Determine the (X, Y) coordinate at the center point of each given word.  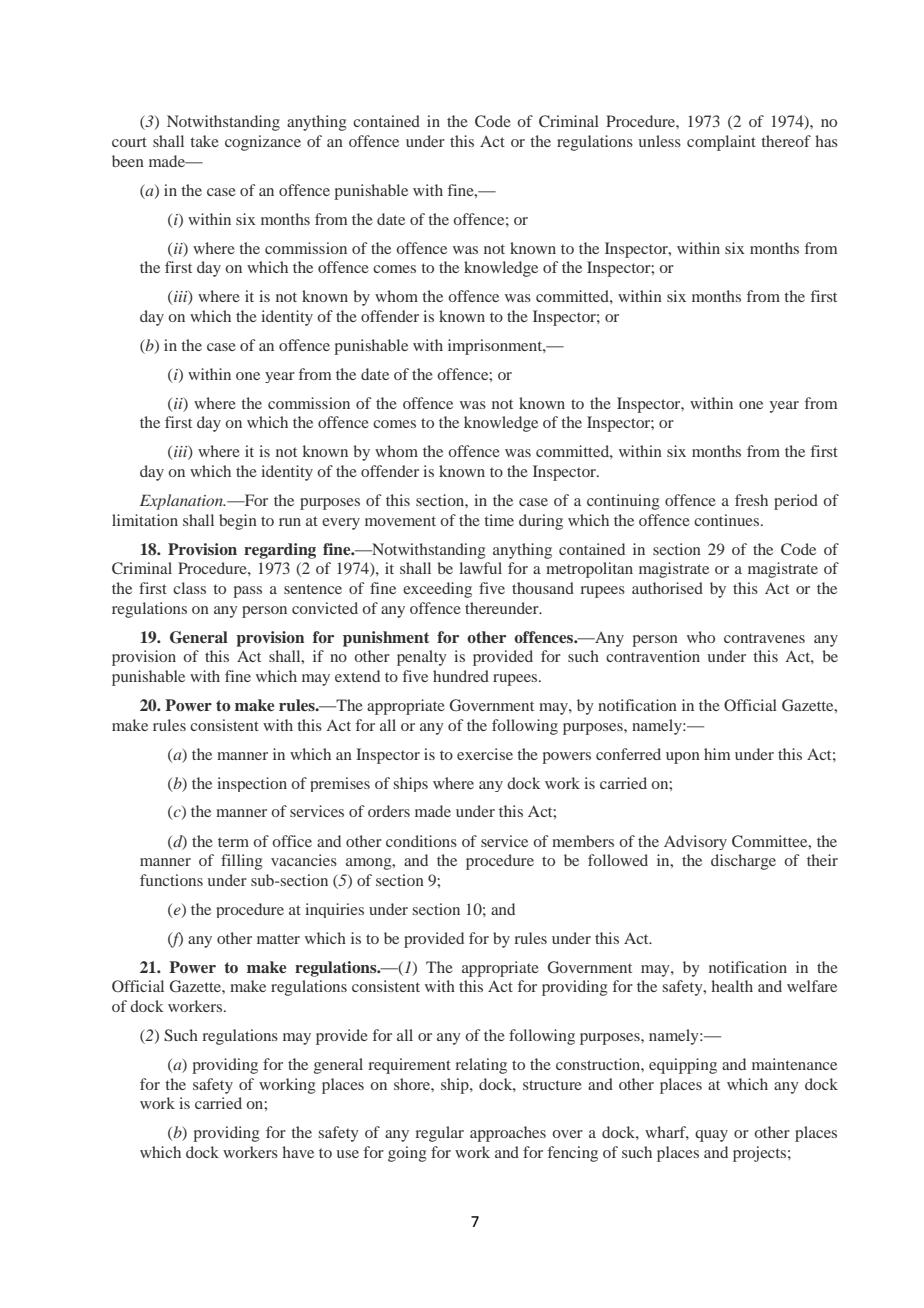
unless (660, 141)
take (204, 141)
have (298, 1152)
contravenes (764, 638)
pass (247, 592)
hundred (461, 676)
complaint (721, 143)
